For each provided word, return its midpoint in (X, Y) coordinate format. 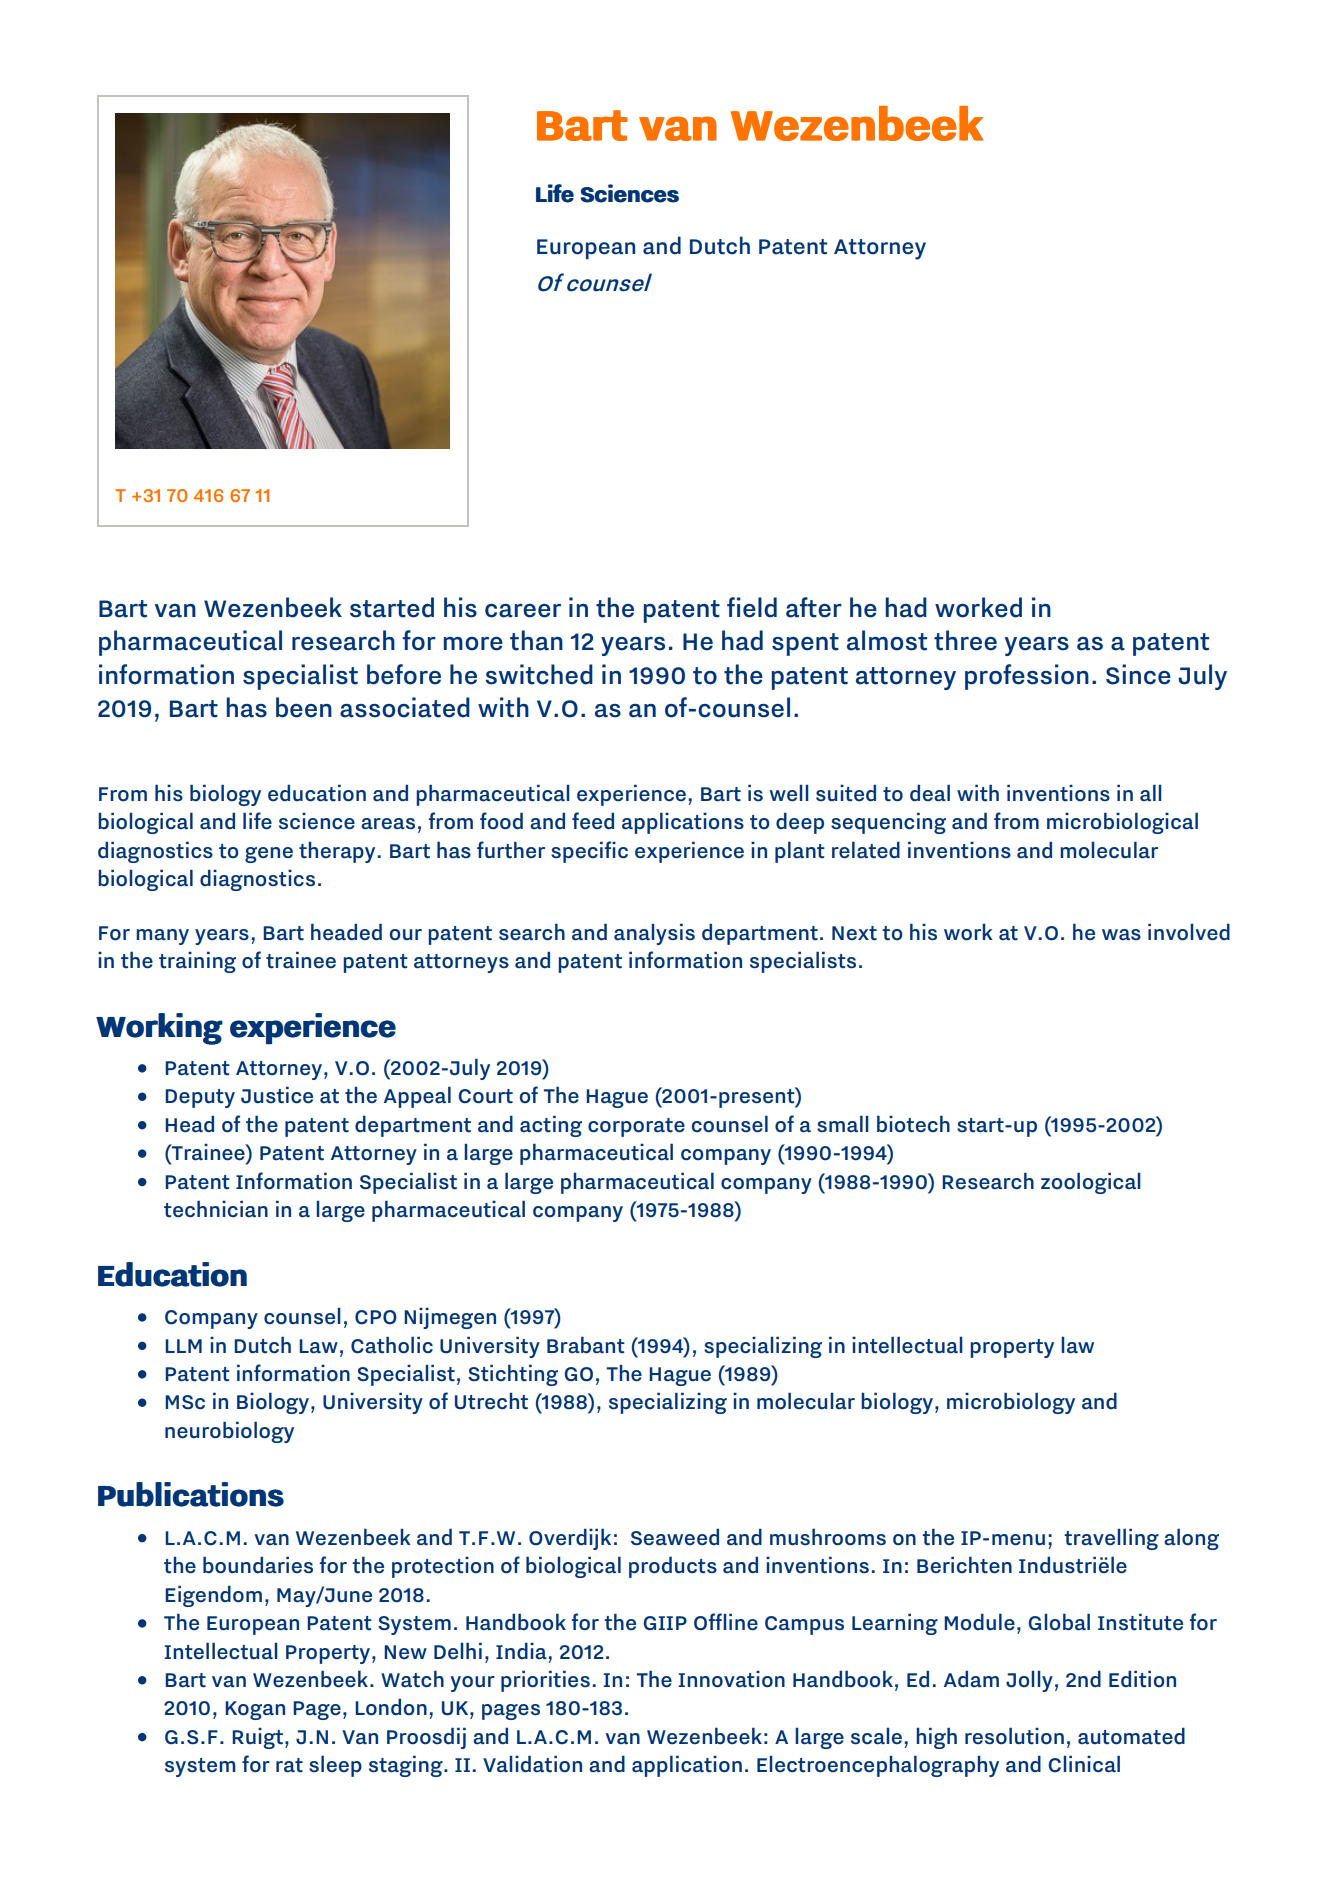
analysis (654, 934)
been (304, 707)
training (197, 962)
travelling (1111, 1539)
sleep (335, 1766)
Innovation (731, 1679)
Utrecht (491, 1401)
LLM (183, 1346)
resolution (1014, 1736)
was (1121, 935)
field (752, 607)
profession (1027, 677)
